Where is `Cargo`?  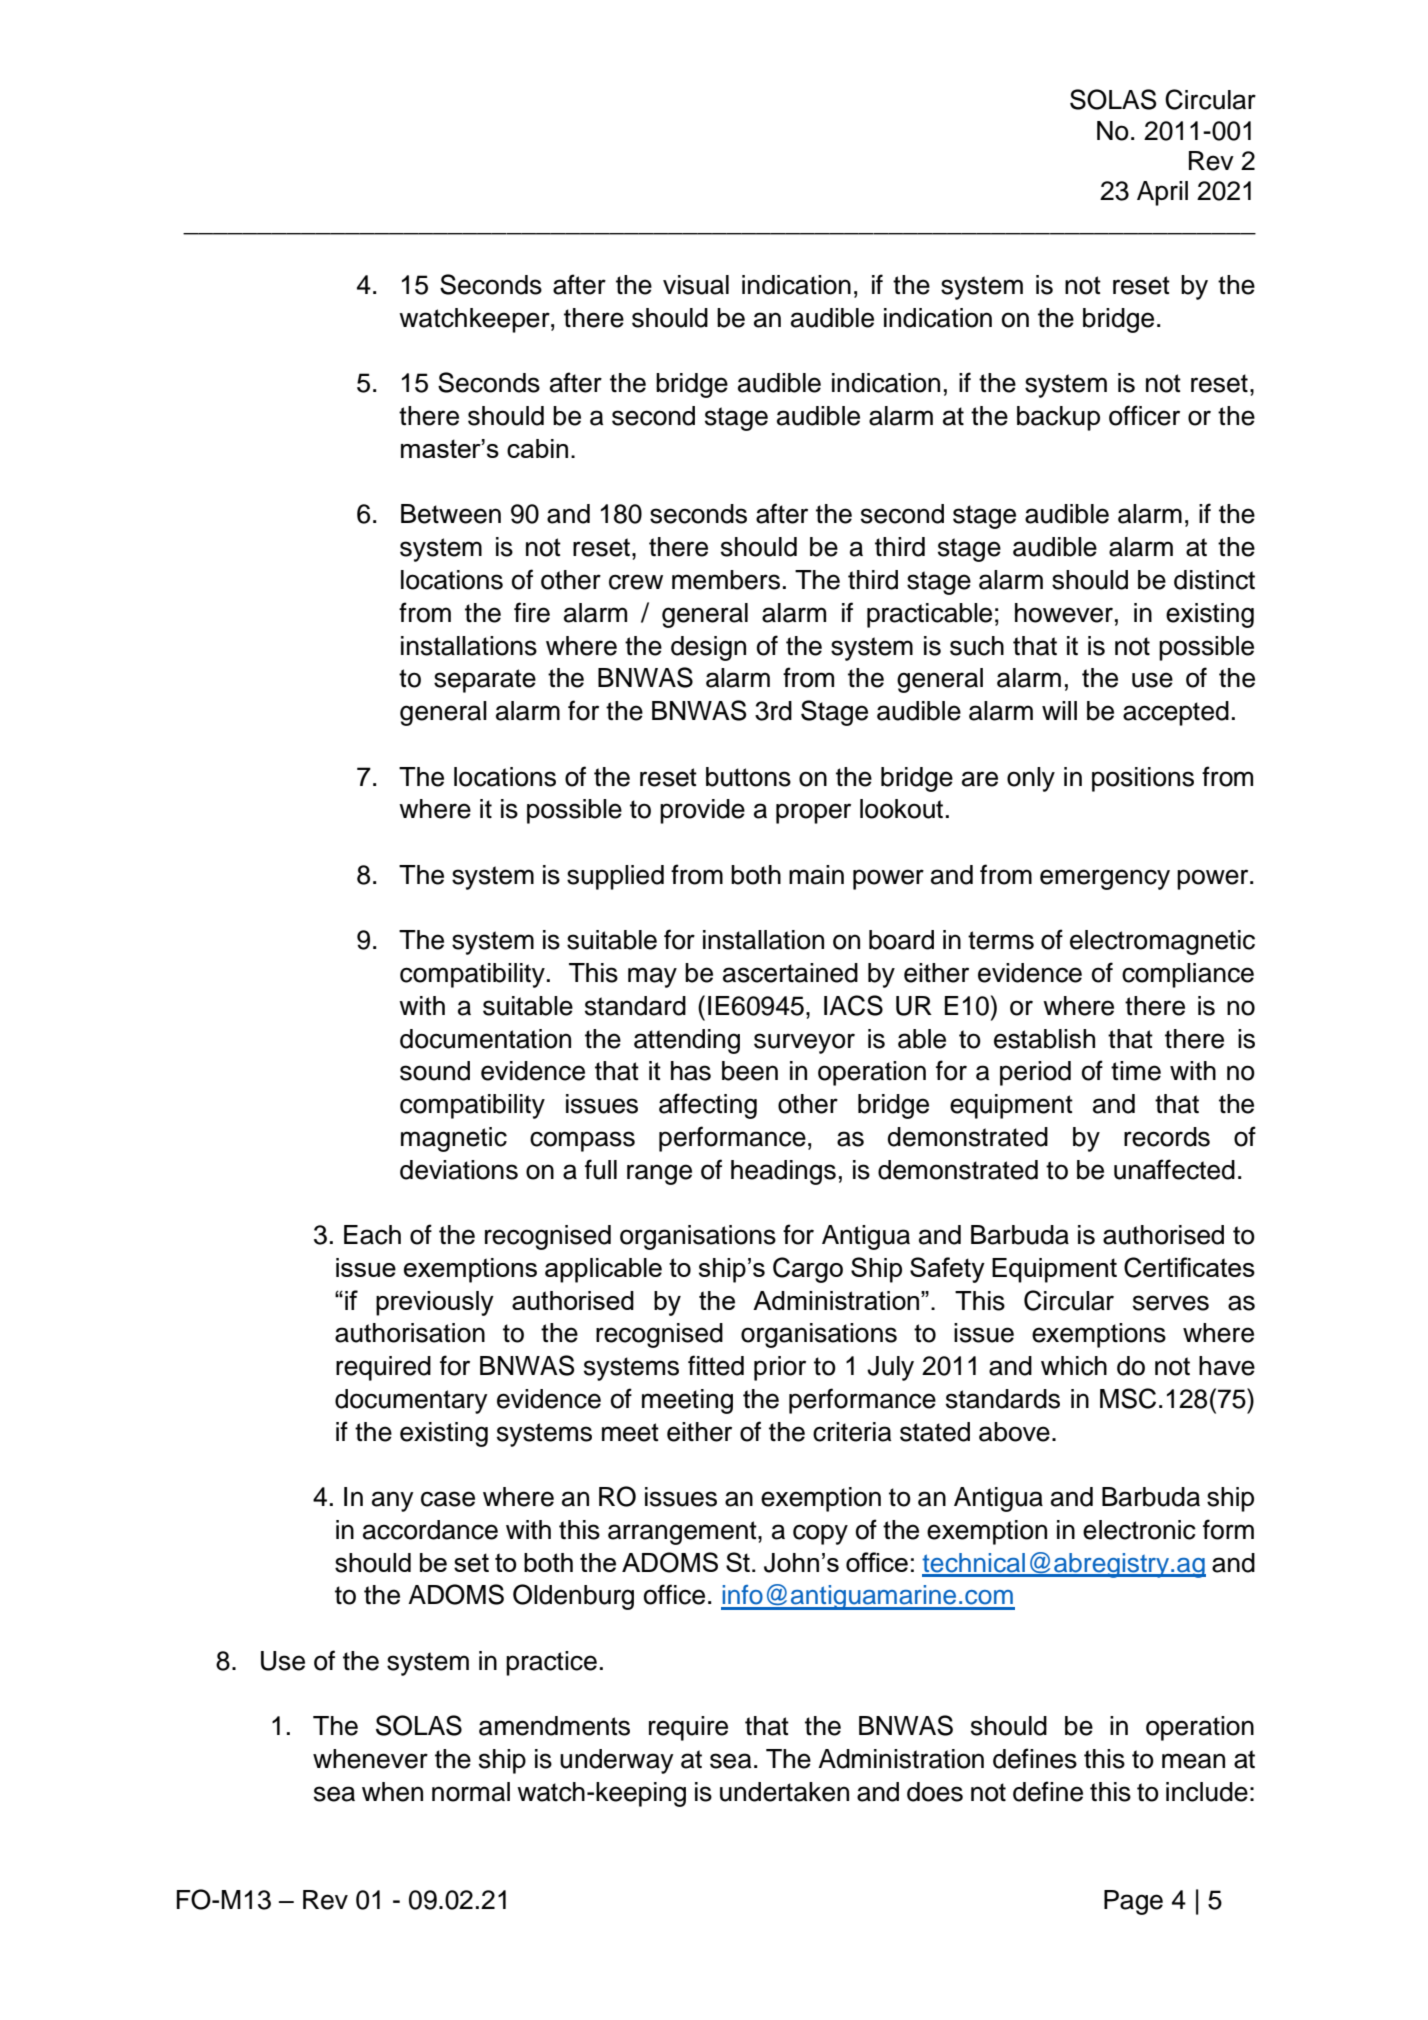
Cargo is located at coordinates (808, 1270).
